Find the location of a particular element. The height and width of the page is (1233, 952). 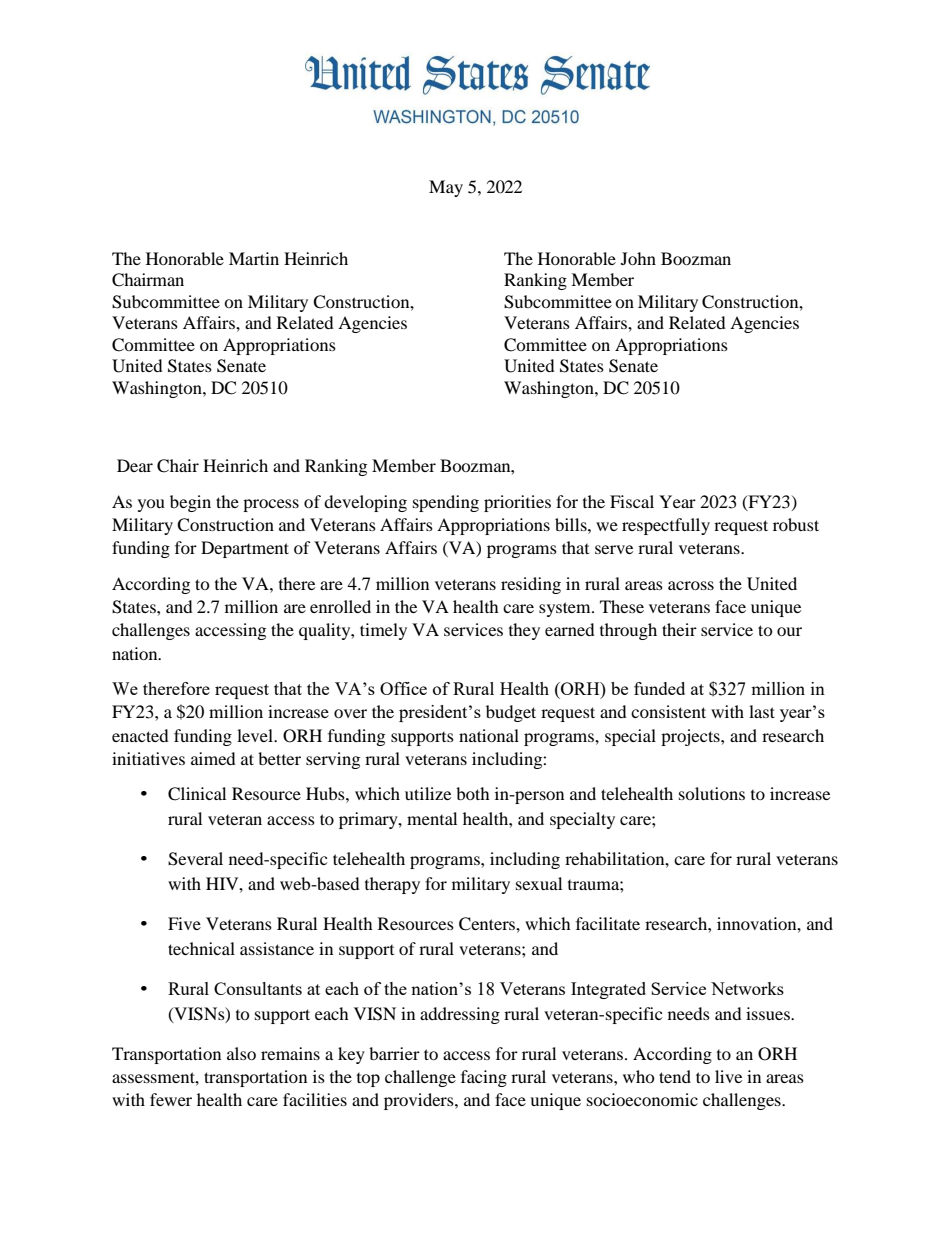

facilitate is located at coordinates (608, 923).
